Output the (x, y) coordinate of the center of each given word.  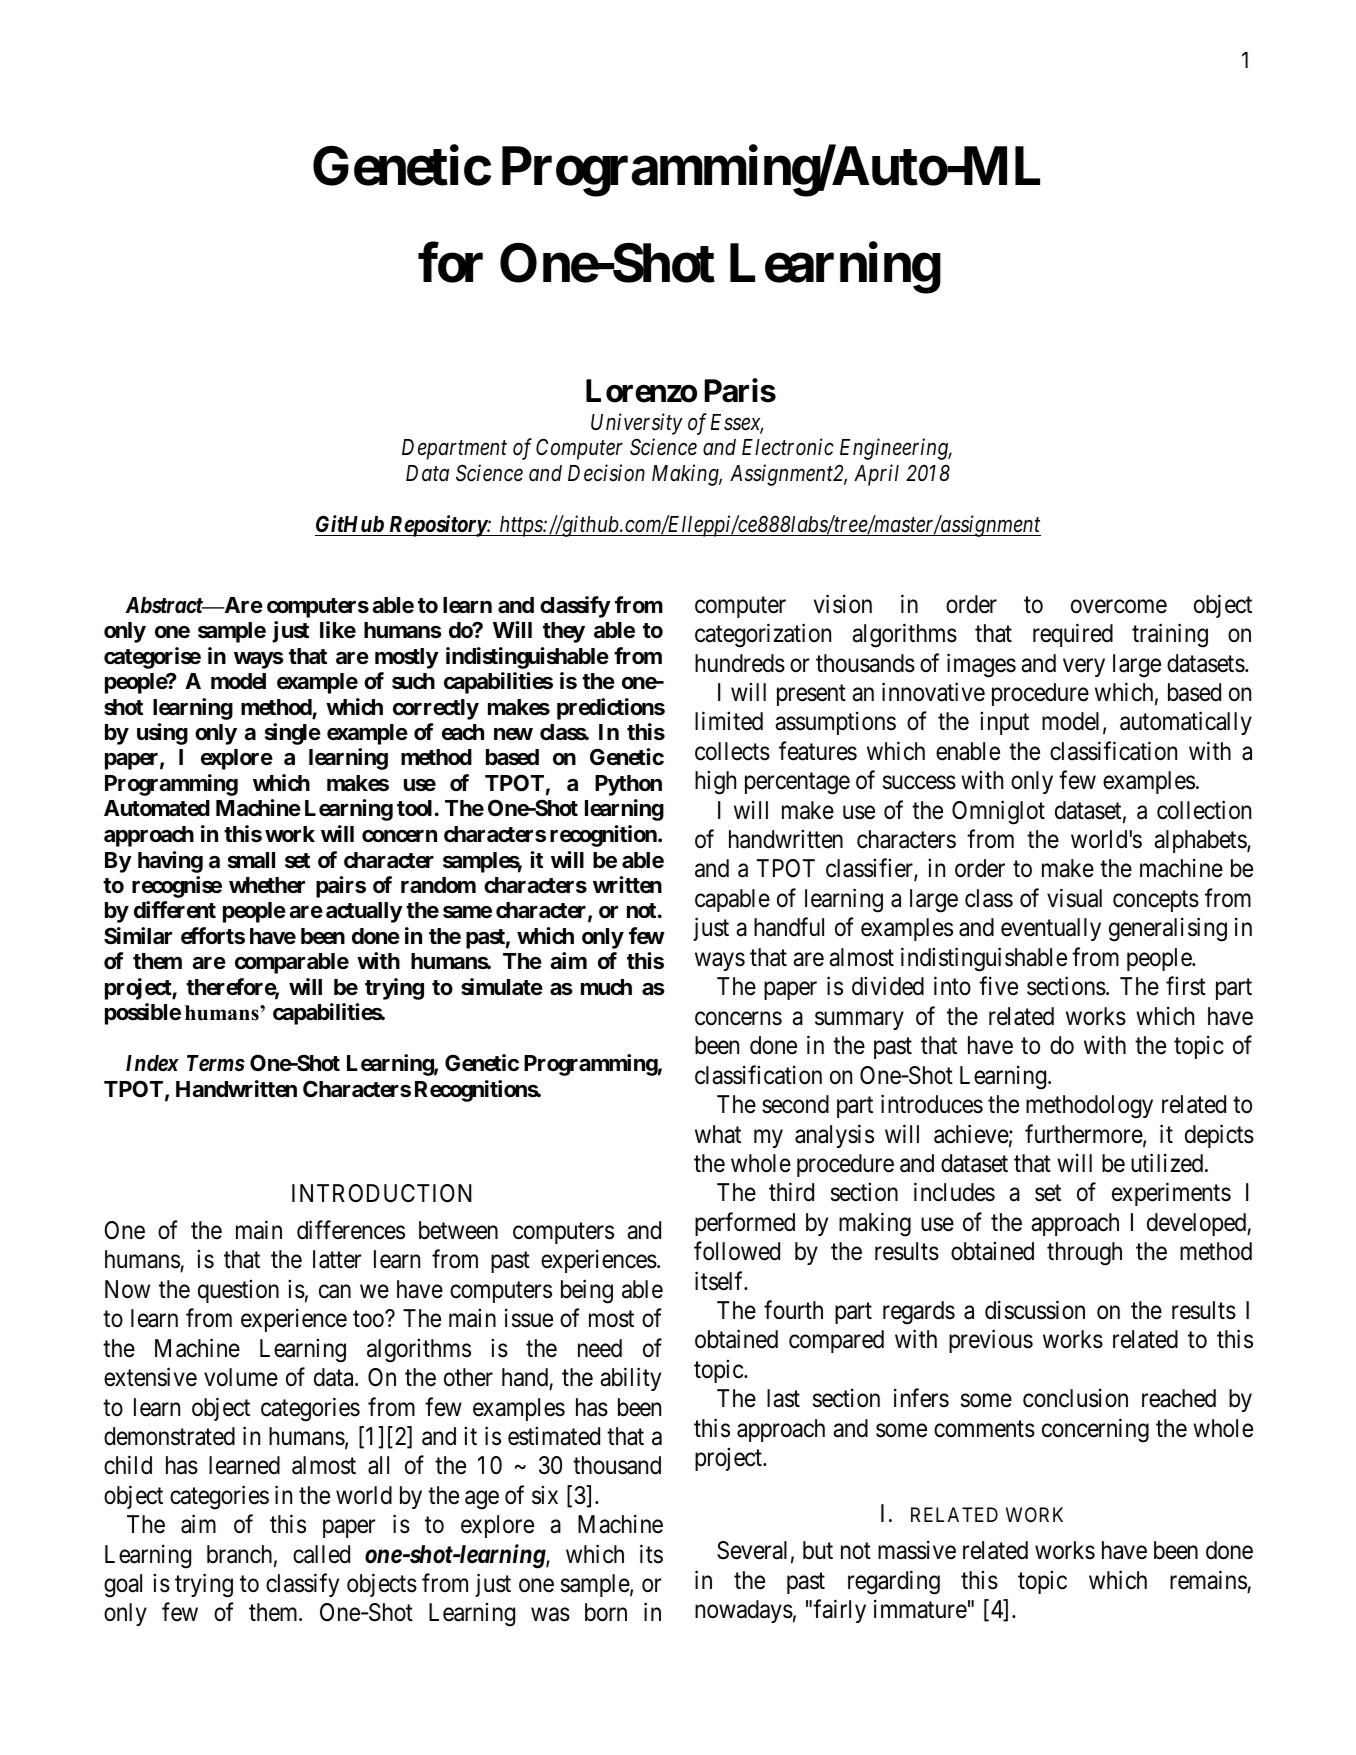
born (606, 1612)
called (321, 1554)
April (876, 475)
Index (152, 1063)
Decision (606, 473)
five (998, 986)
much (606, 987)
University (637, 424)
